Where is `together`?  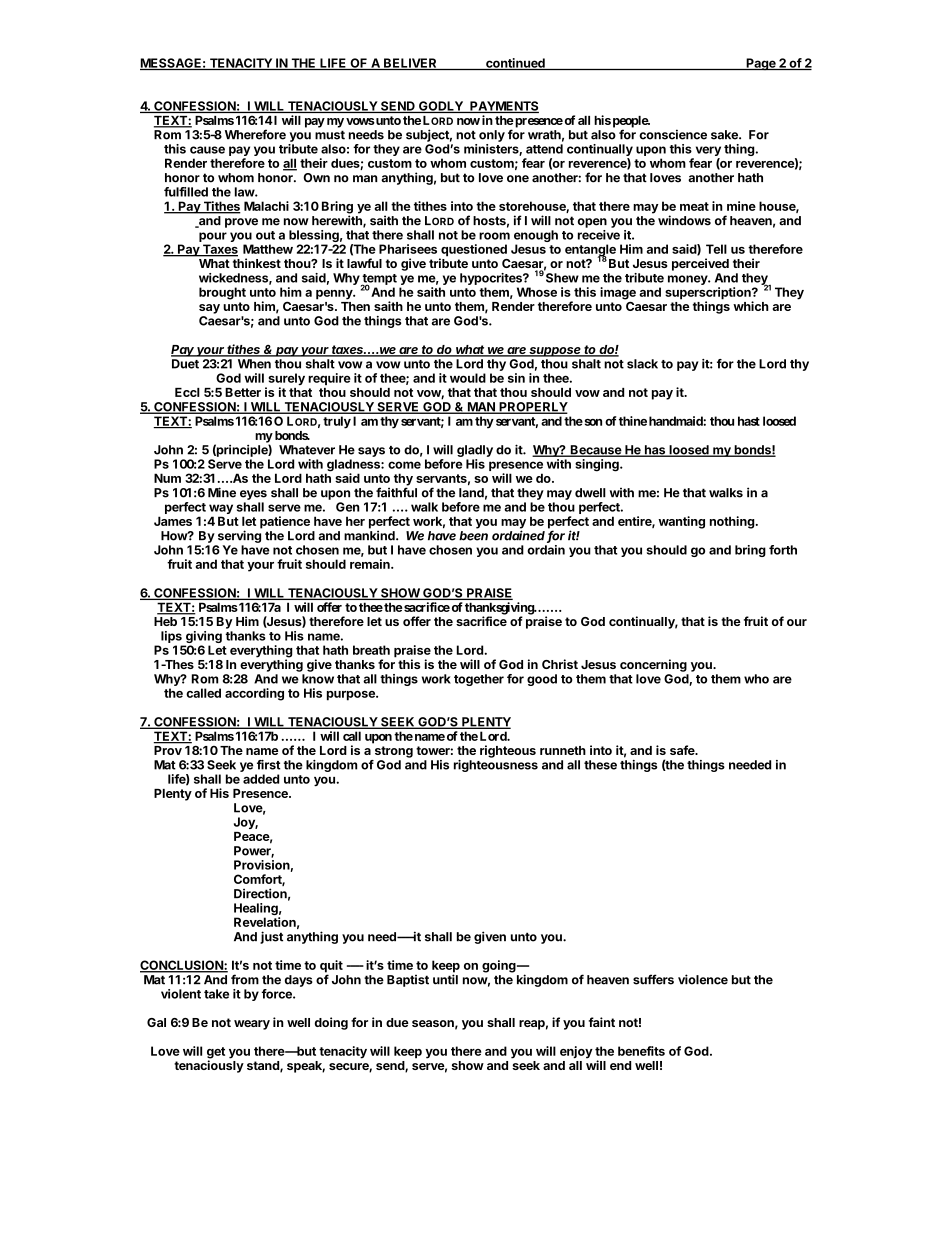
together is located at coordinates (479, 680).
